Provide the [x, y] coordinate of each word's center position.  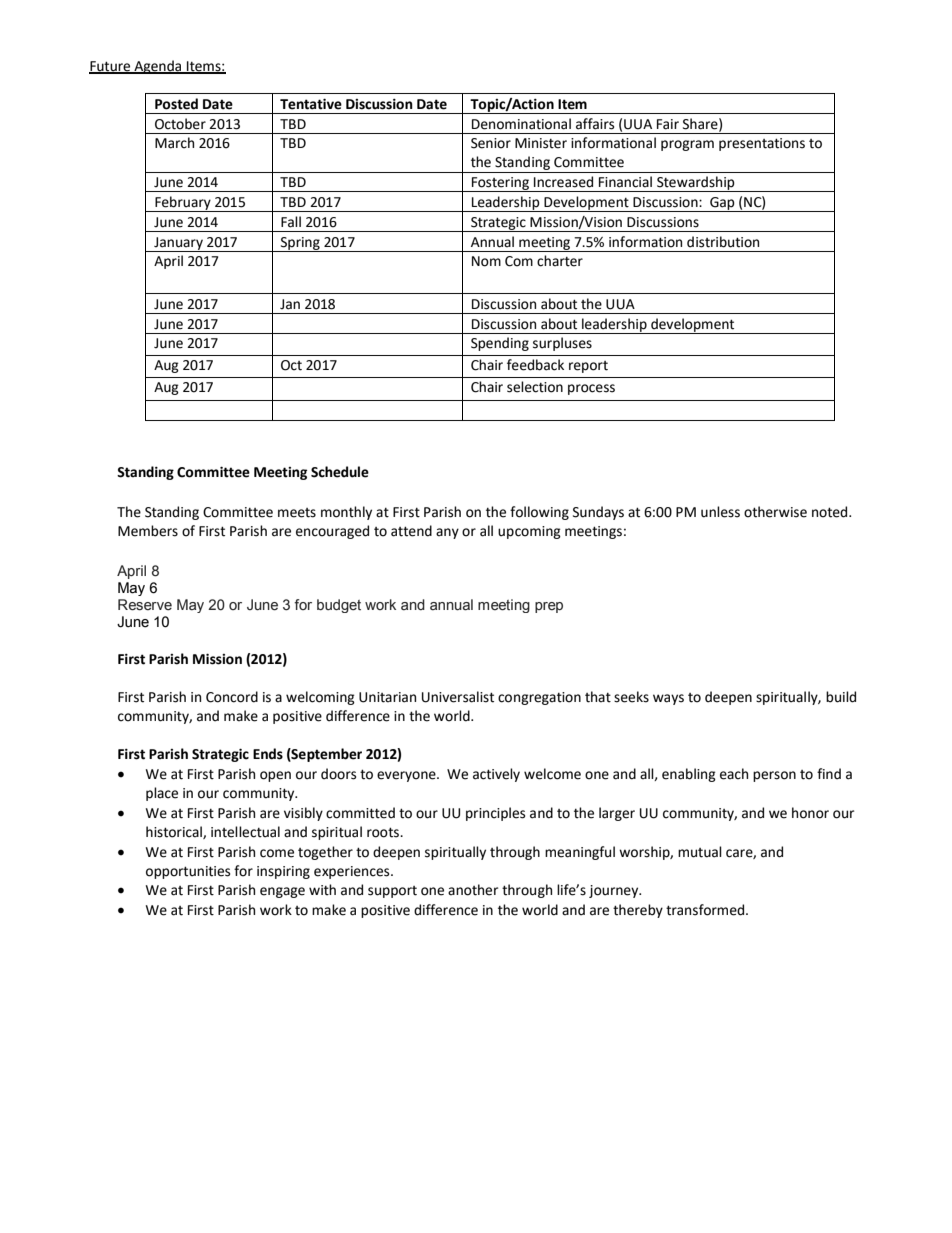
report [588, 367]
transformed [706, 910]
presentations [762, 144]
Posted [176, 104]
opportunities [188, 872]
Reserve [145, 605]
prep [549, 607]
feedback [535, 365]
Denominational [521, 124]
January [178, 244]
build [841, 697]
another [473, 890]
